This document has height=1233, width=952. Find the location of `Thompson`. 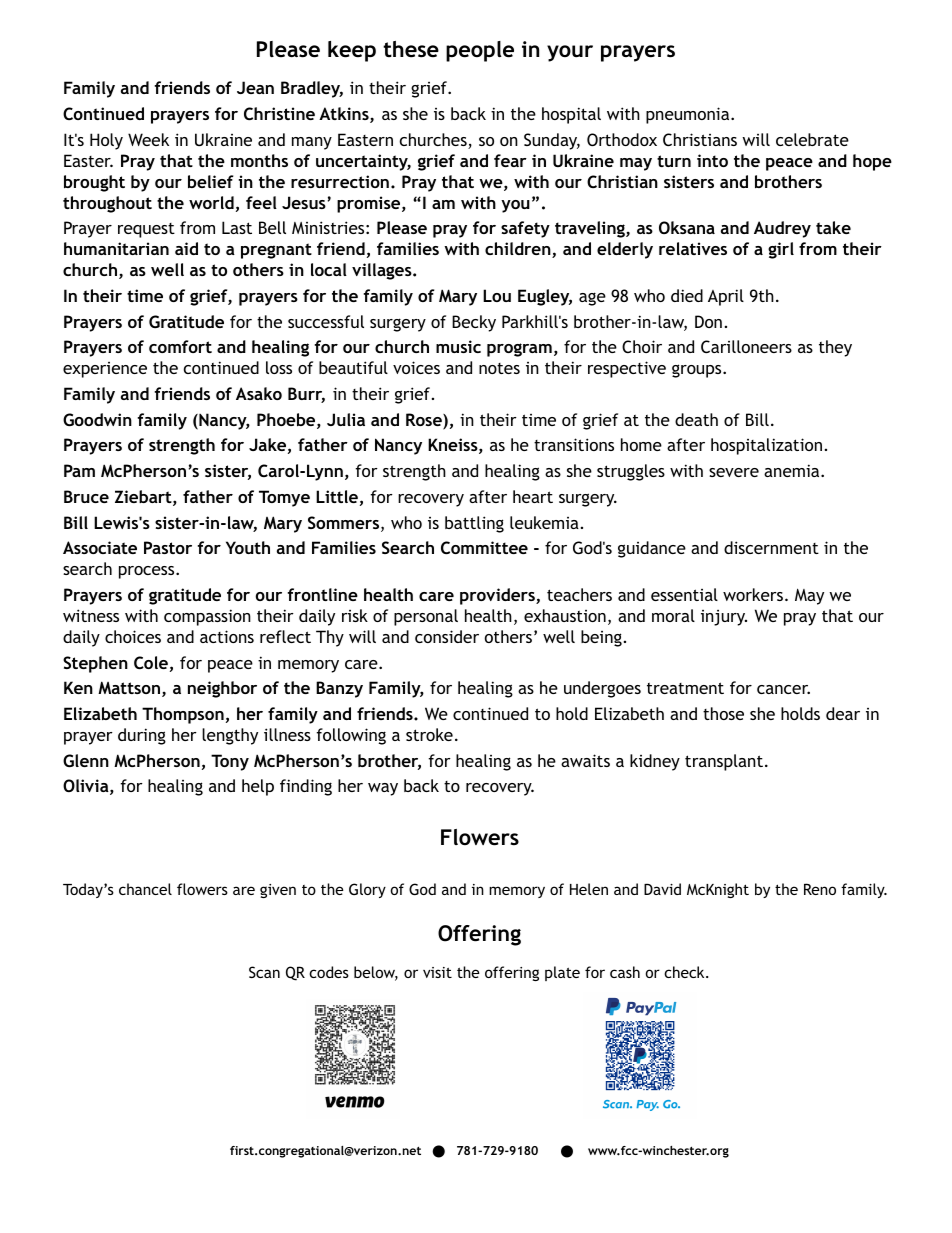

Thompson is located at coordinates (183, 715).
